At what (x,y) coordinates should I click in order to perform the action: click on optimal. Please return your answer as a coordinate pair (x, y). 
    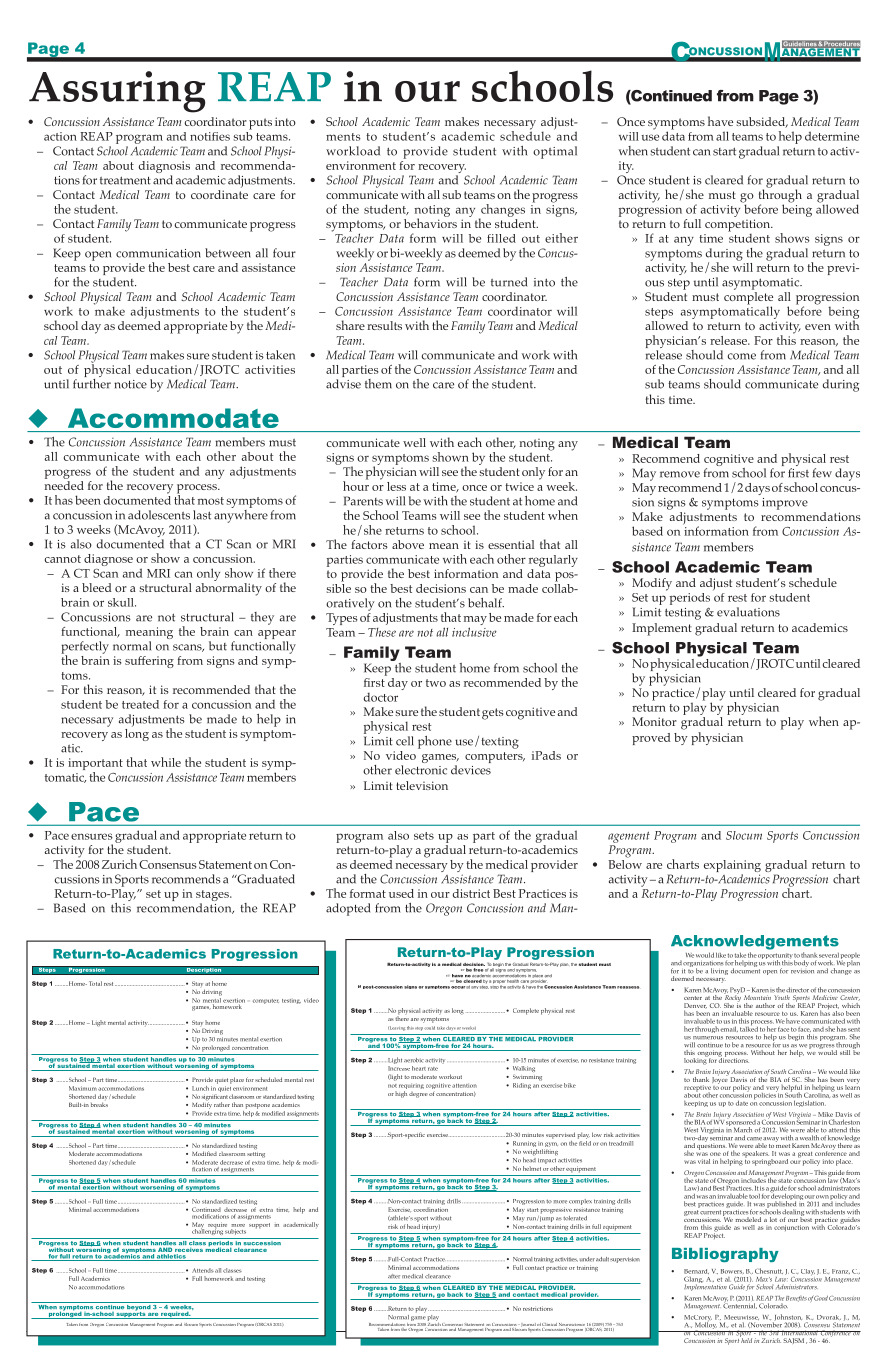
    Looking at the image, I should click on (555, 152).
